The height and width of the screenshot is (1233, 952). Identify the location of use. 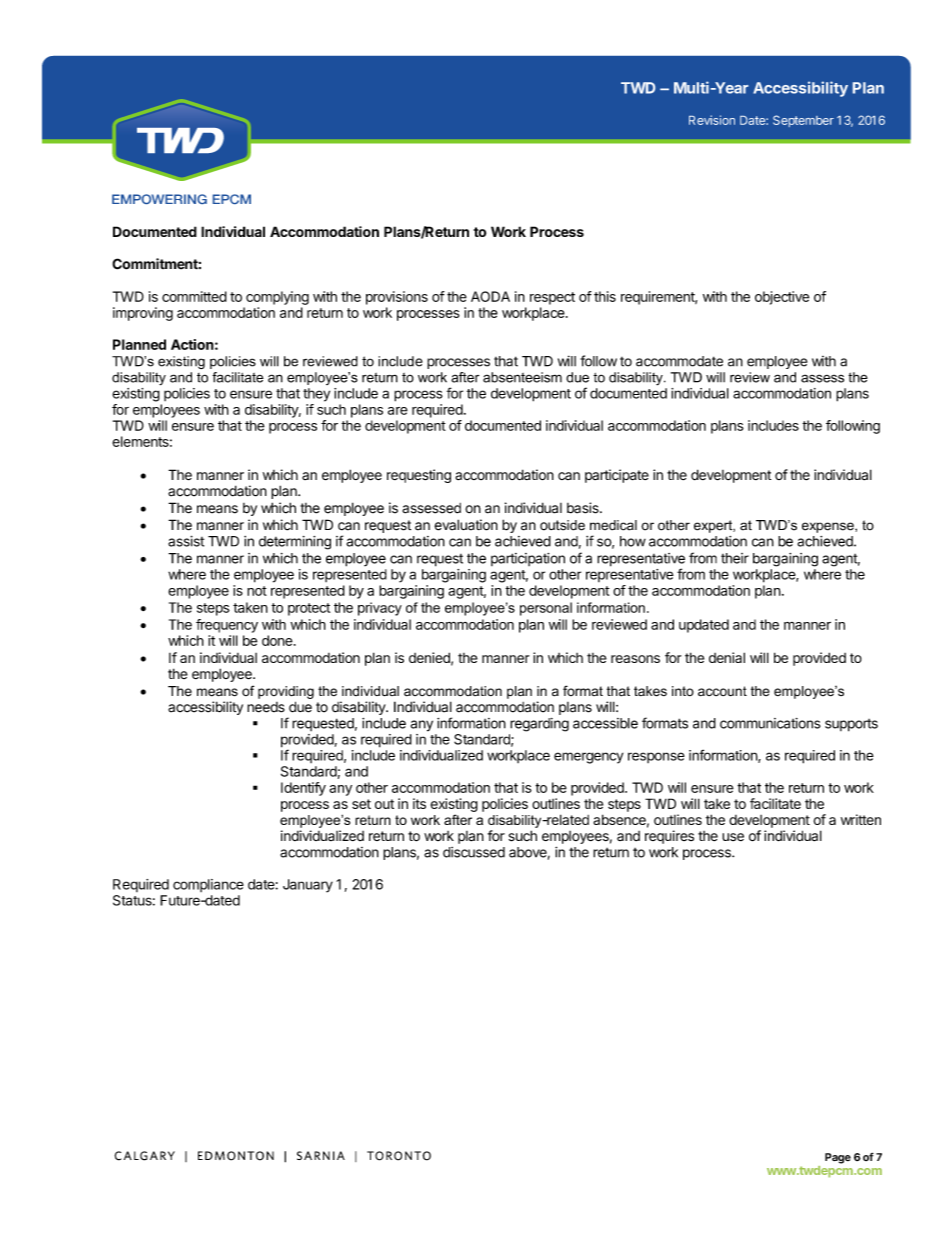
(733, 837).
